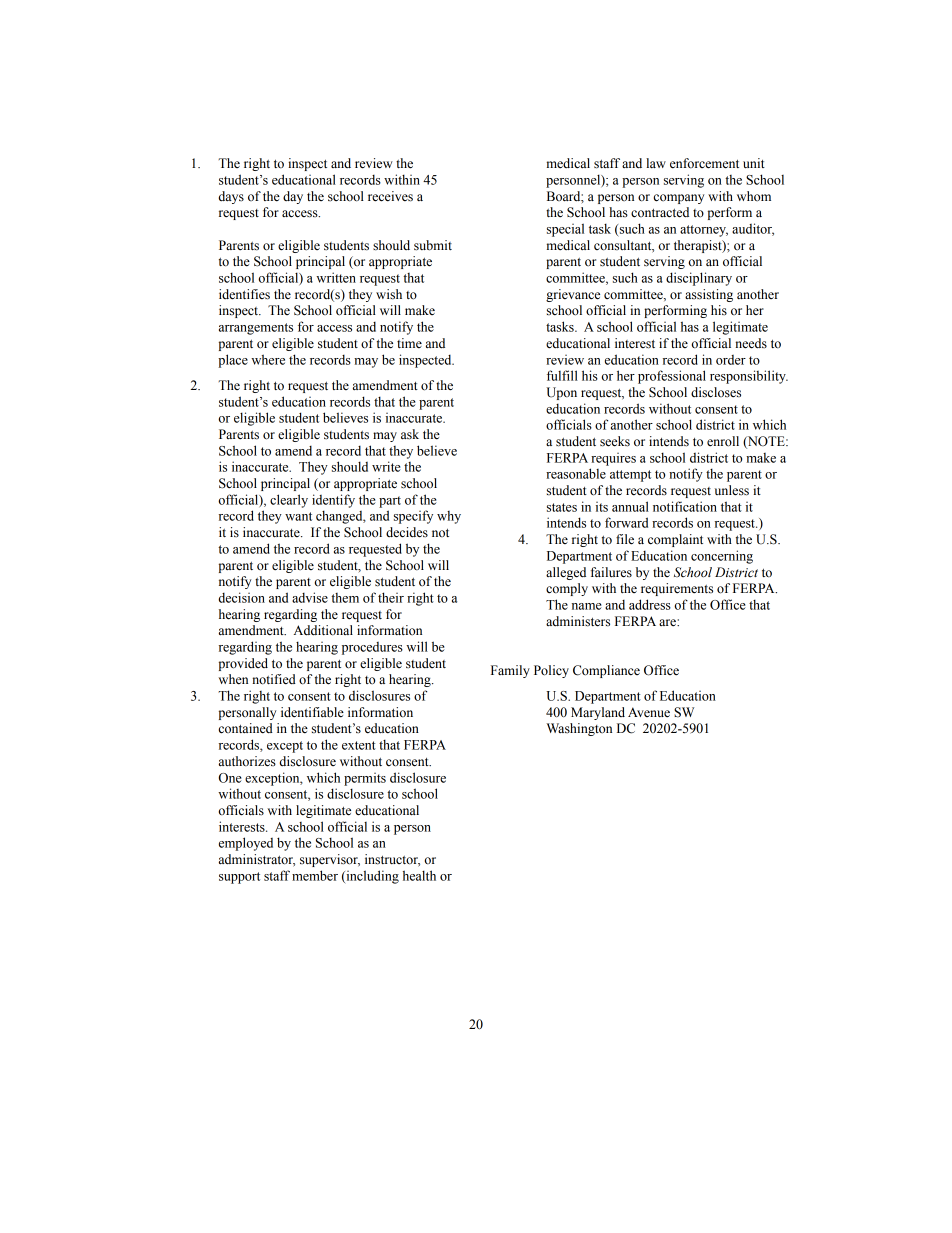 Image resolution: width=952 pixels, height=1233 pixels. I want to click on notified, so click(274, 679).
